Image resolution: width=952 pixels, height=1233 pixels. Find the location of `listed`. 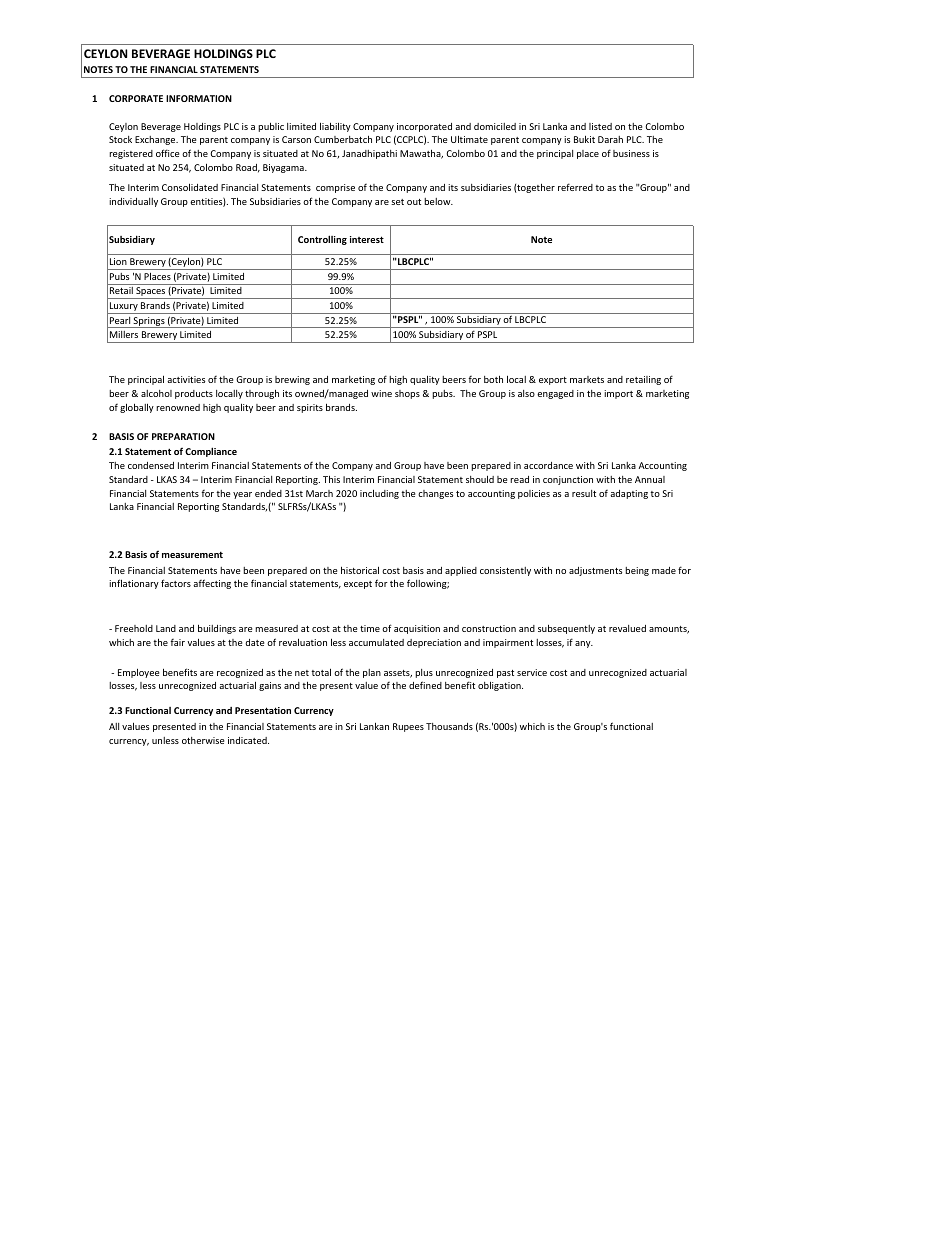

listed is located at coordinates (600, 126).
